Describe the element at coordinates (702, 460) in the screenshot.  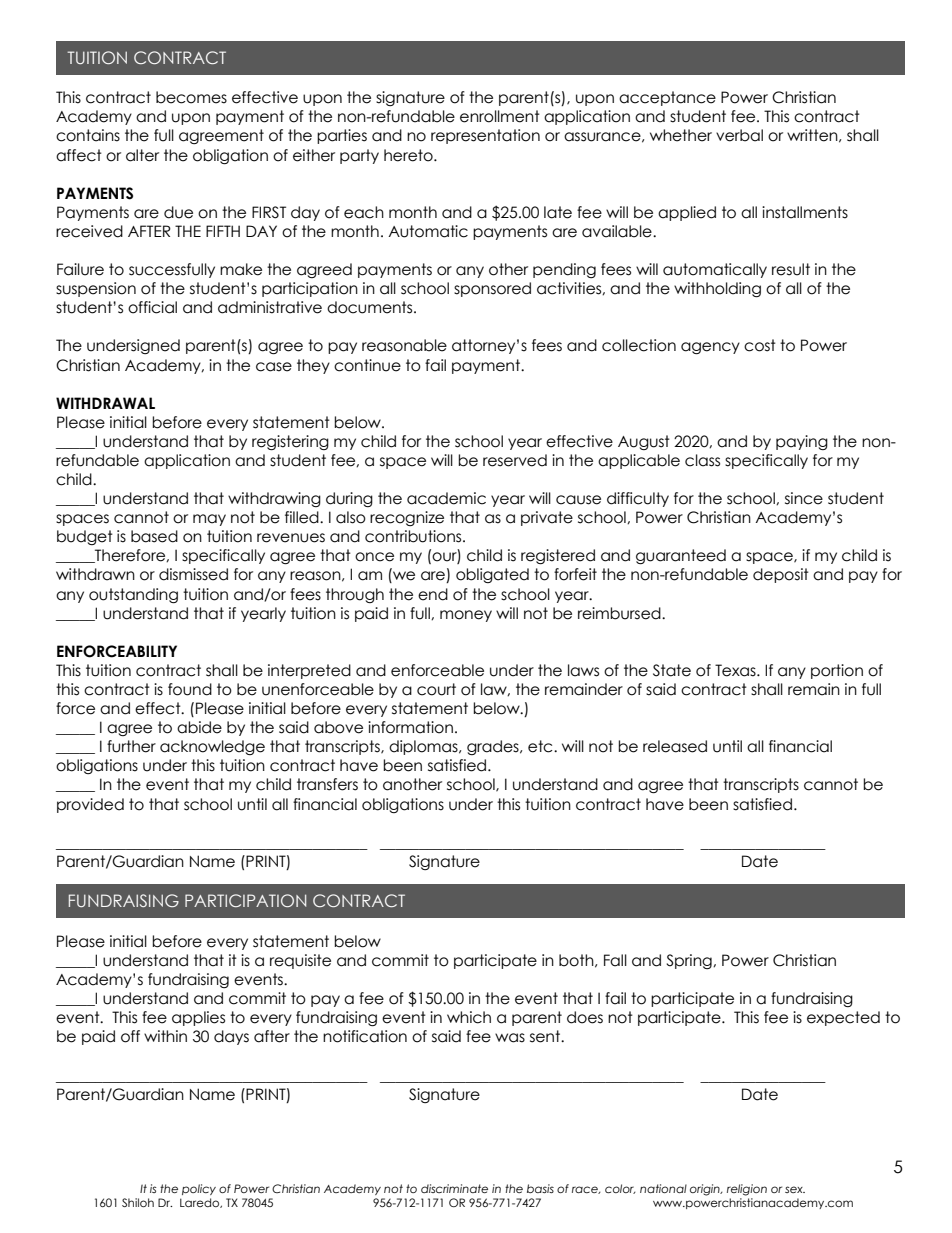
I see `class` at that location.
